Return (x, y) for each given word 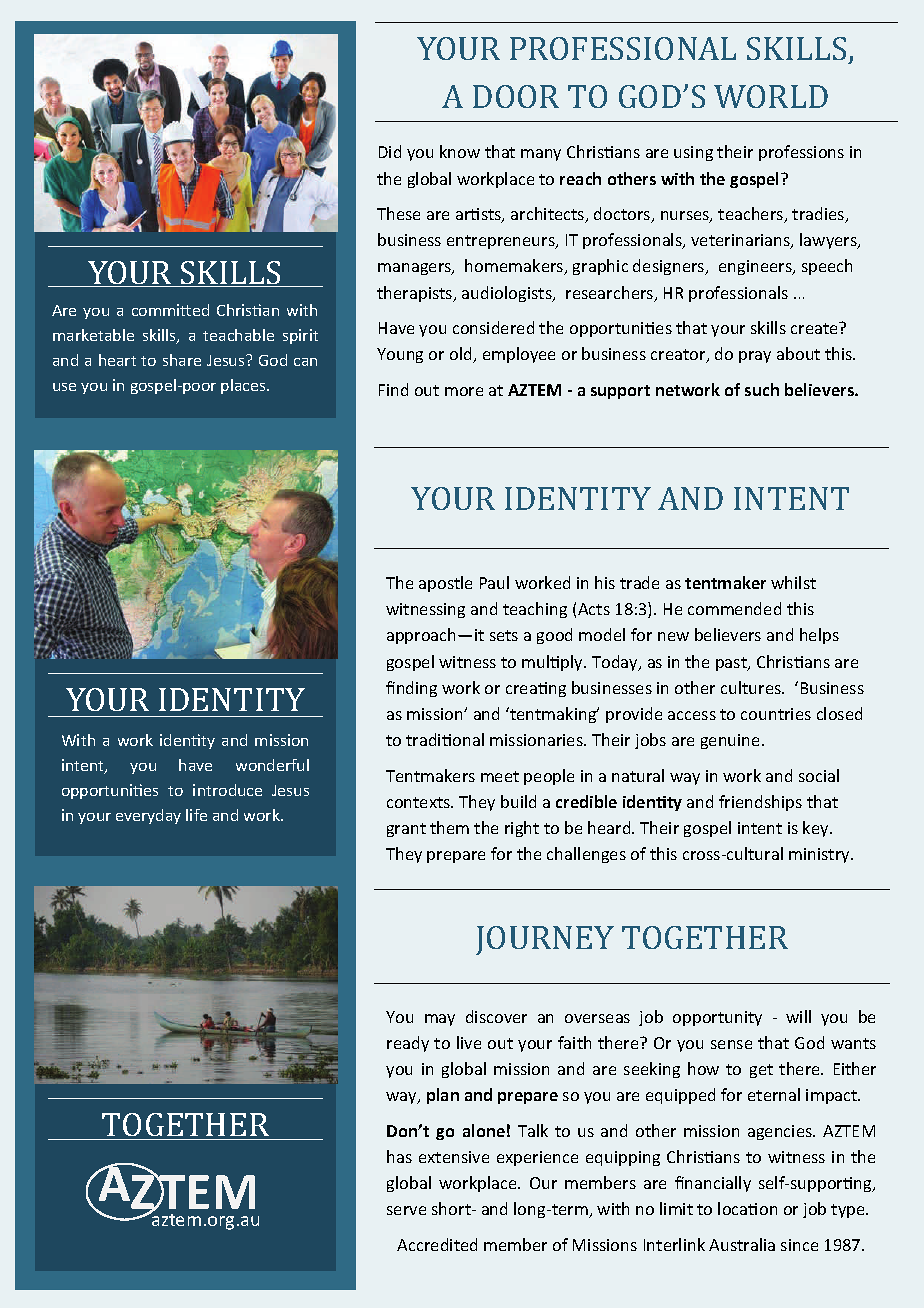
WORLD (771, 96)
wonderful (272, 765)
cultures (752, 687)
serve (406, 1210)
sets (504, 635)
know (460, 151)
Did (390, 151)
